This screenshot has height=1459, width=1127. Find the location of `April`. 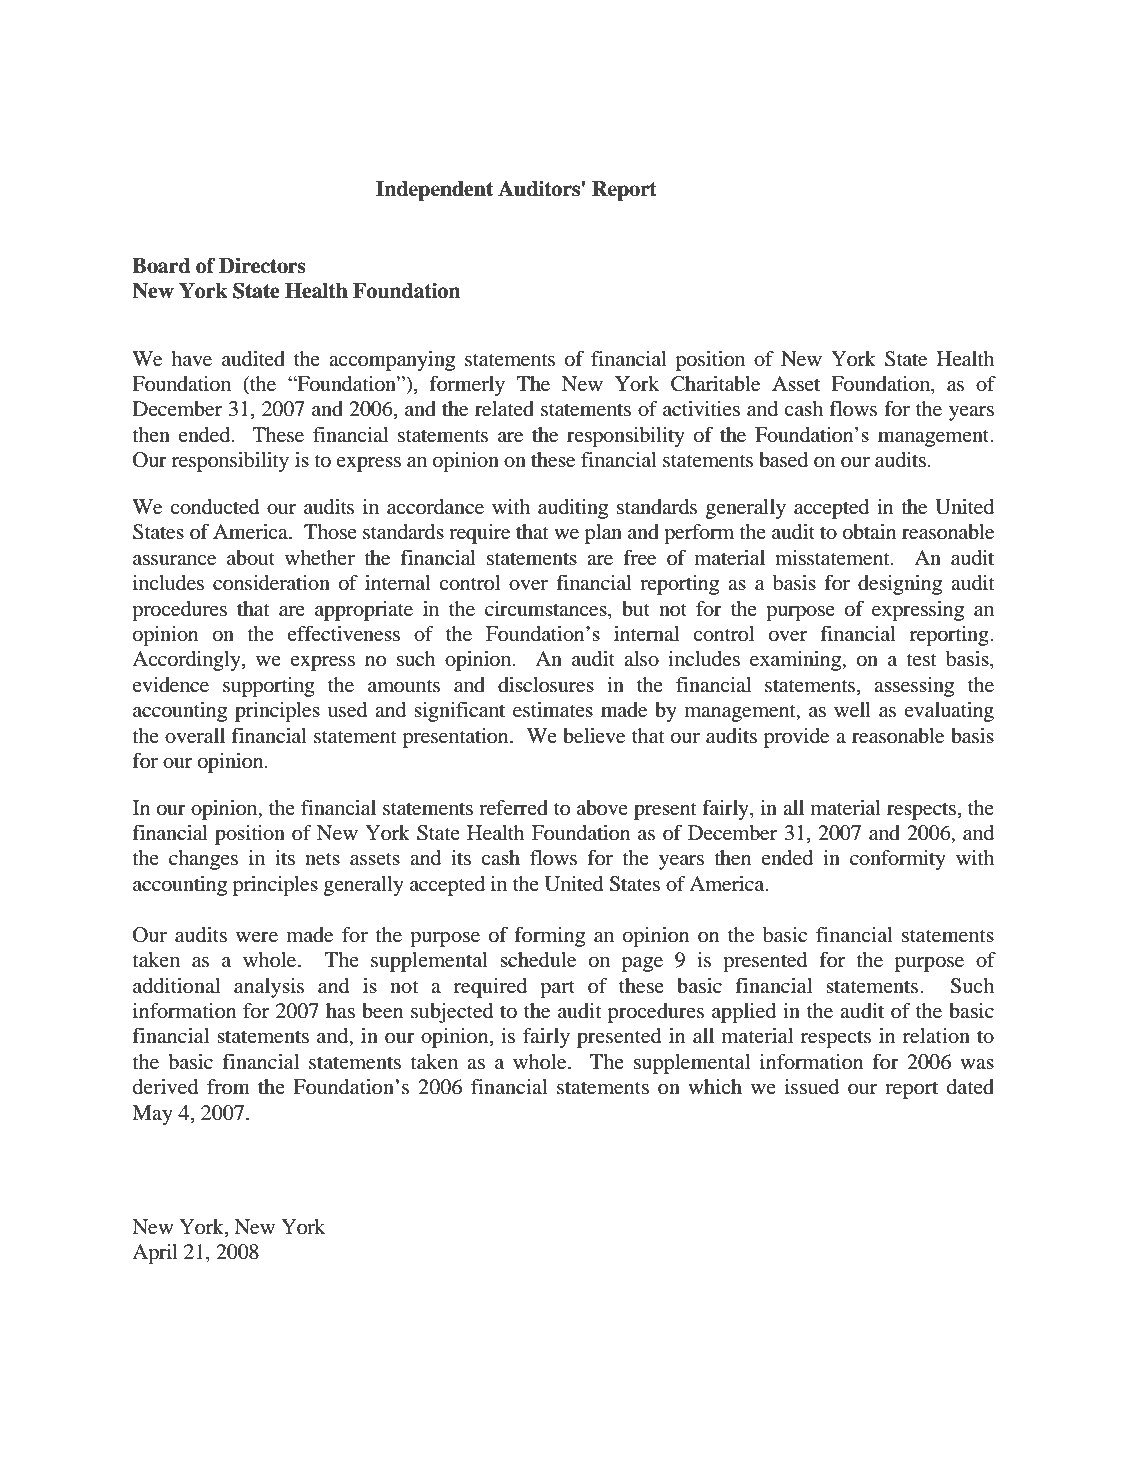

April is located at coordinates (155, 1254).
